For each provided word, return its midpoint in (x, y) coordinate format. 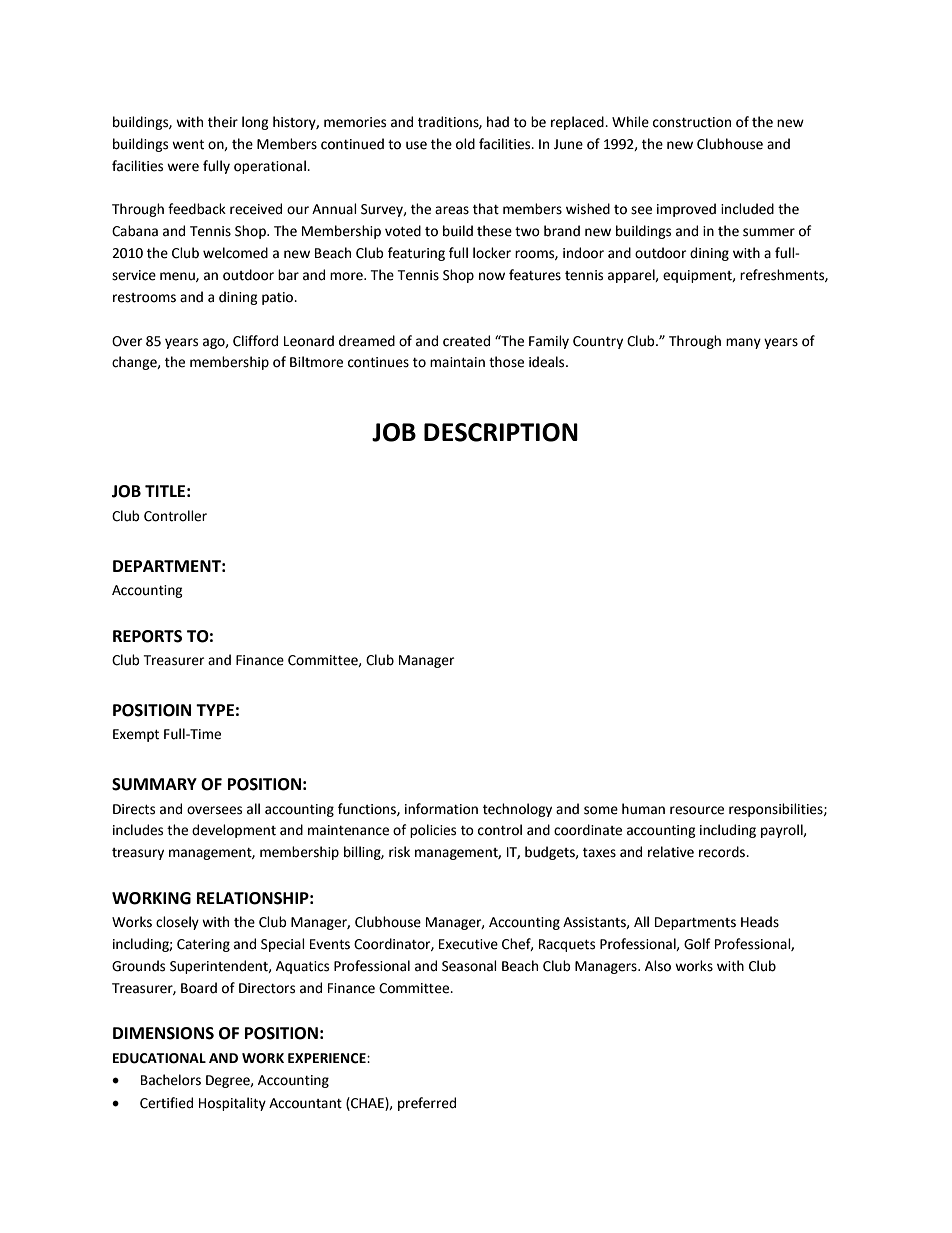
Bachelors (171, 1080)
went (188, 145)
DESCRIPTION (501, 432)
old (465, 144)
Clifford (255, 341)
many (743, 343)
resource (697, 810)
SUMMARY (154, 784)
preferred (427, 1104)
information (441, 809)
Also (658, 966)
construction (692, 122)
